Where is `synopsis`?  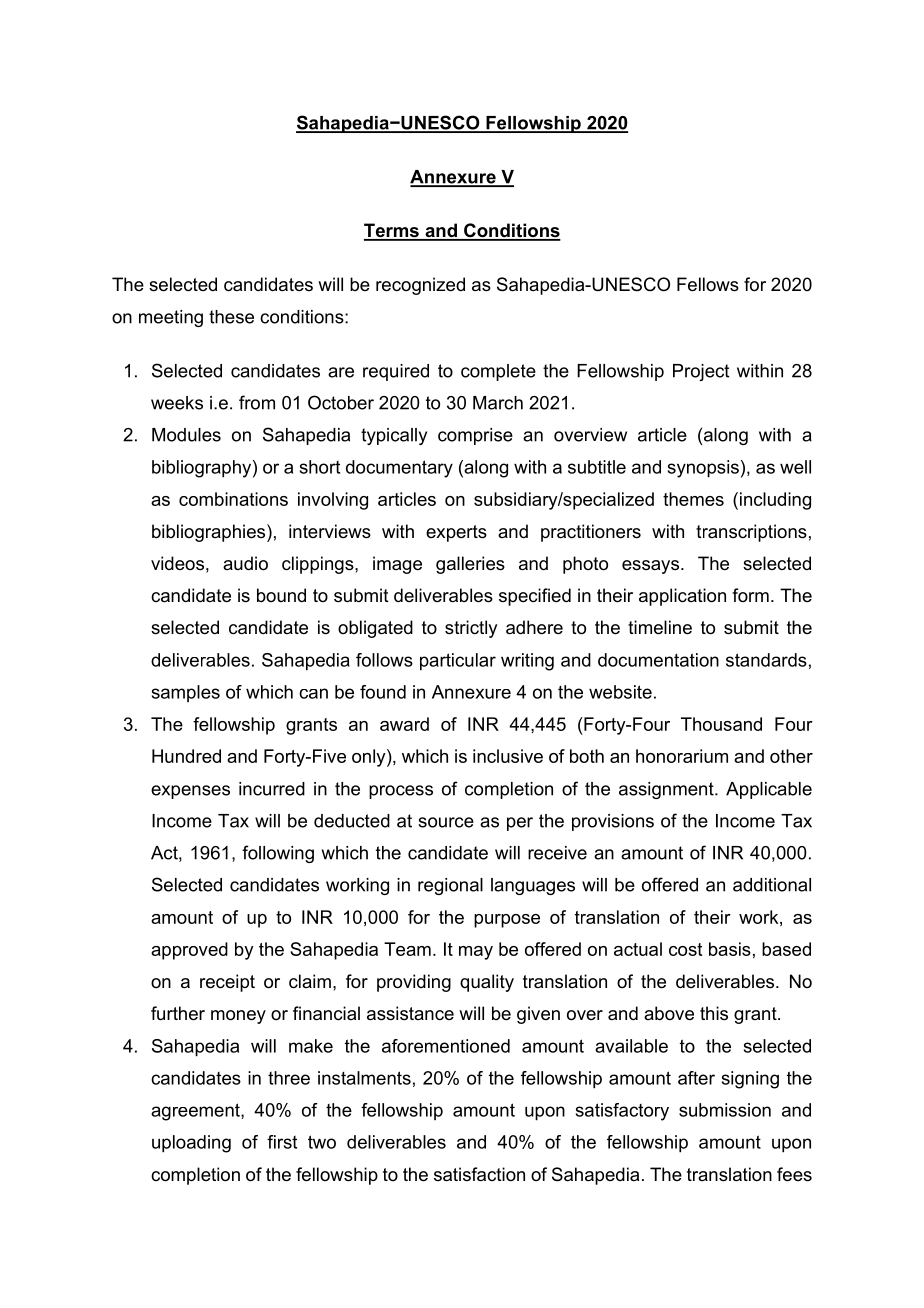 synopsis is located at coordinates (703, 469).
